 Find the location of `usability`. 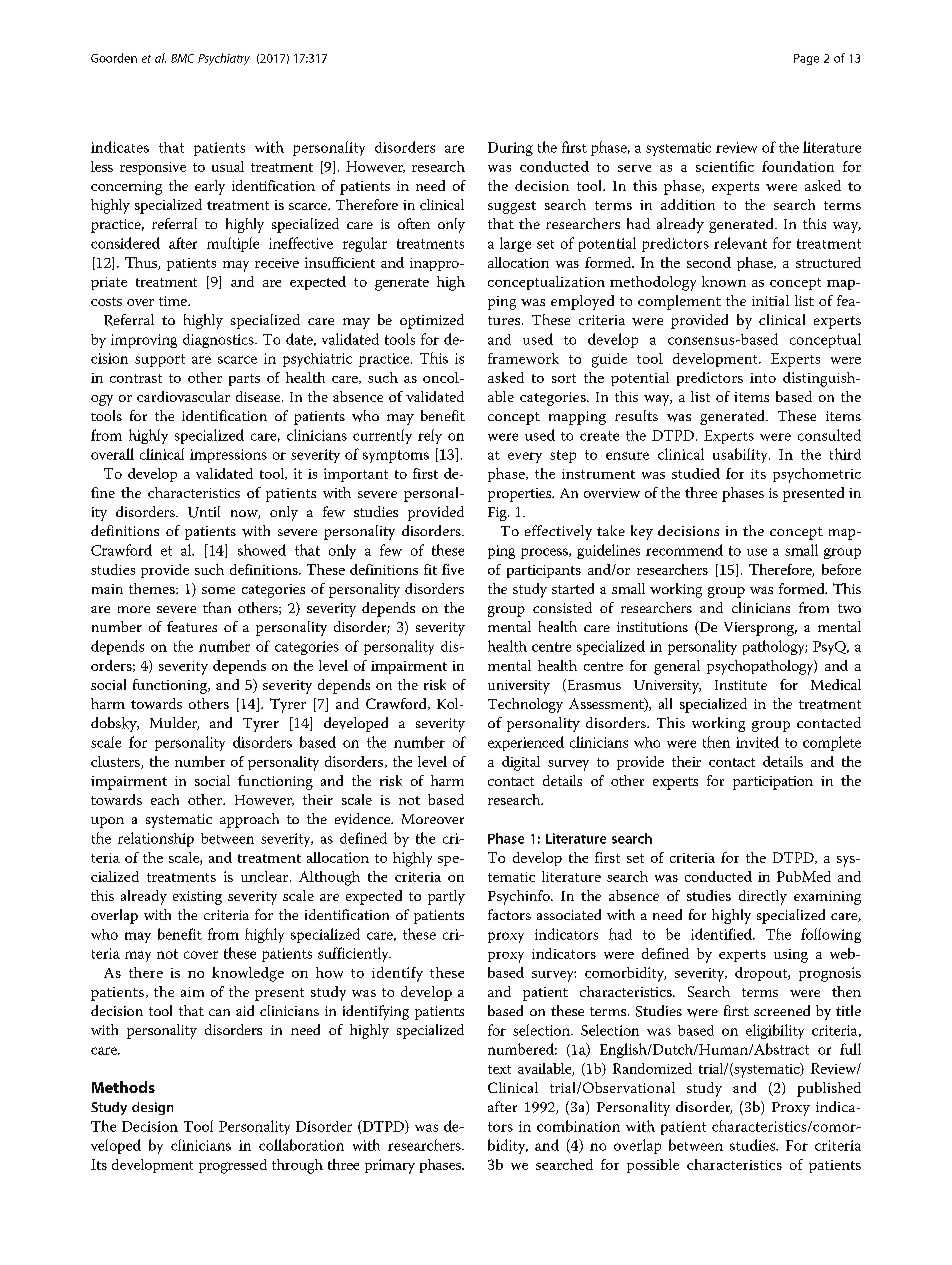

usability is located at coordinates (741, 455).
